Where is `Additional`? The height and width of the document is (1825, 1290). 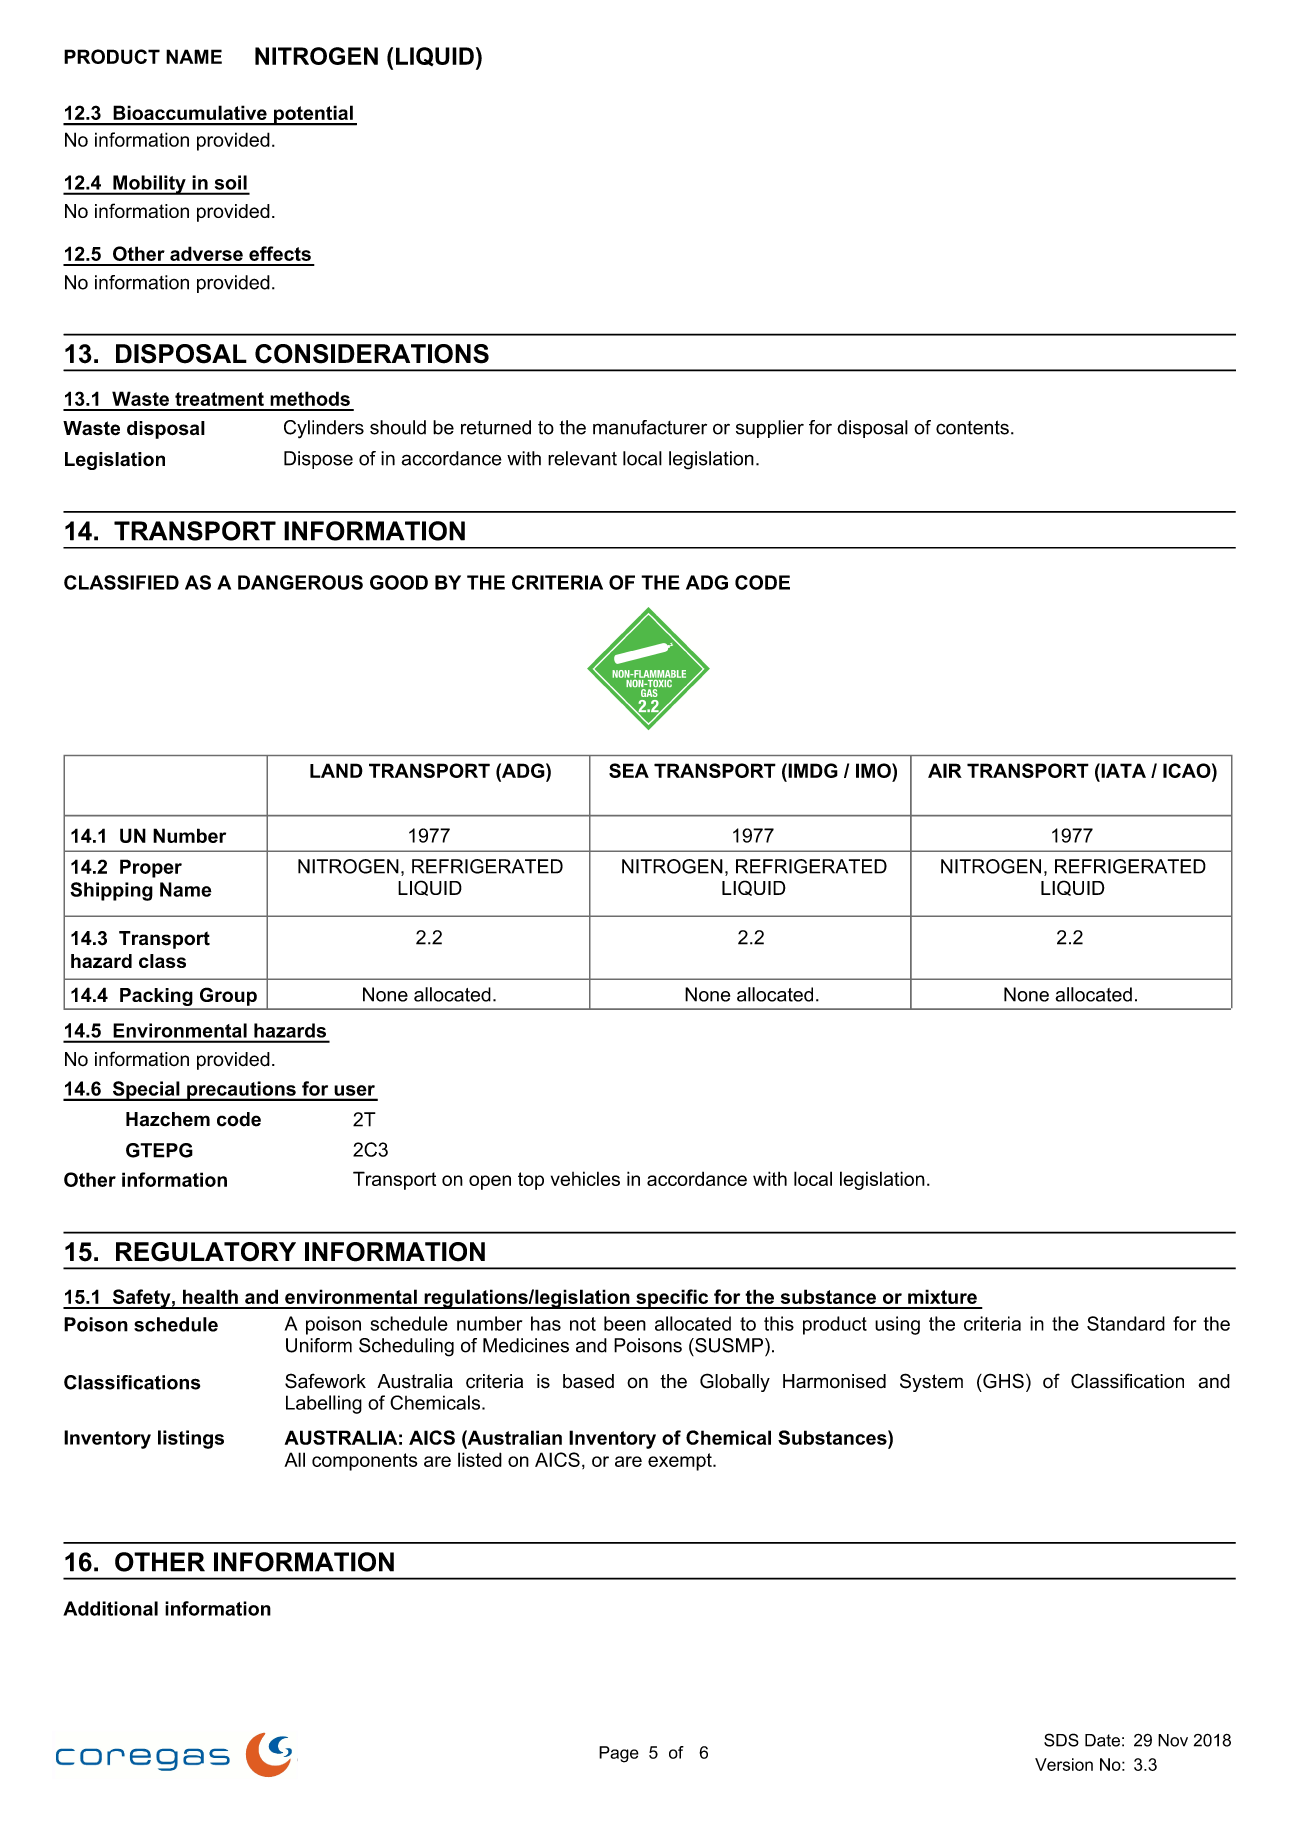
Additional is located at coordinates (110, 1608).
